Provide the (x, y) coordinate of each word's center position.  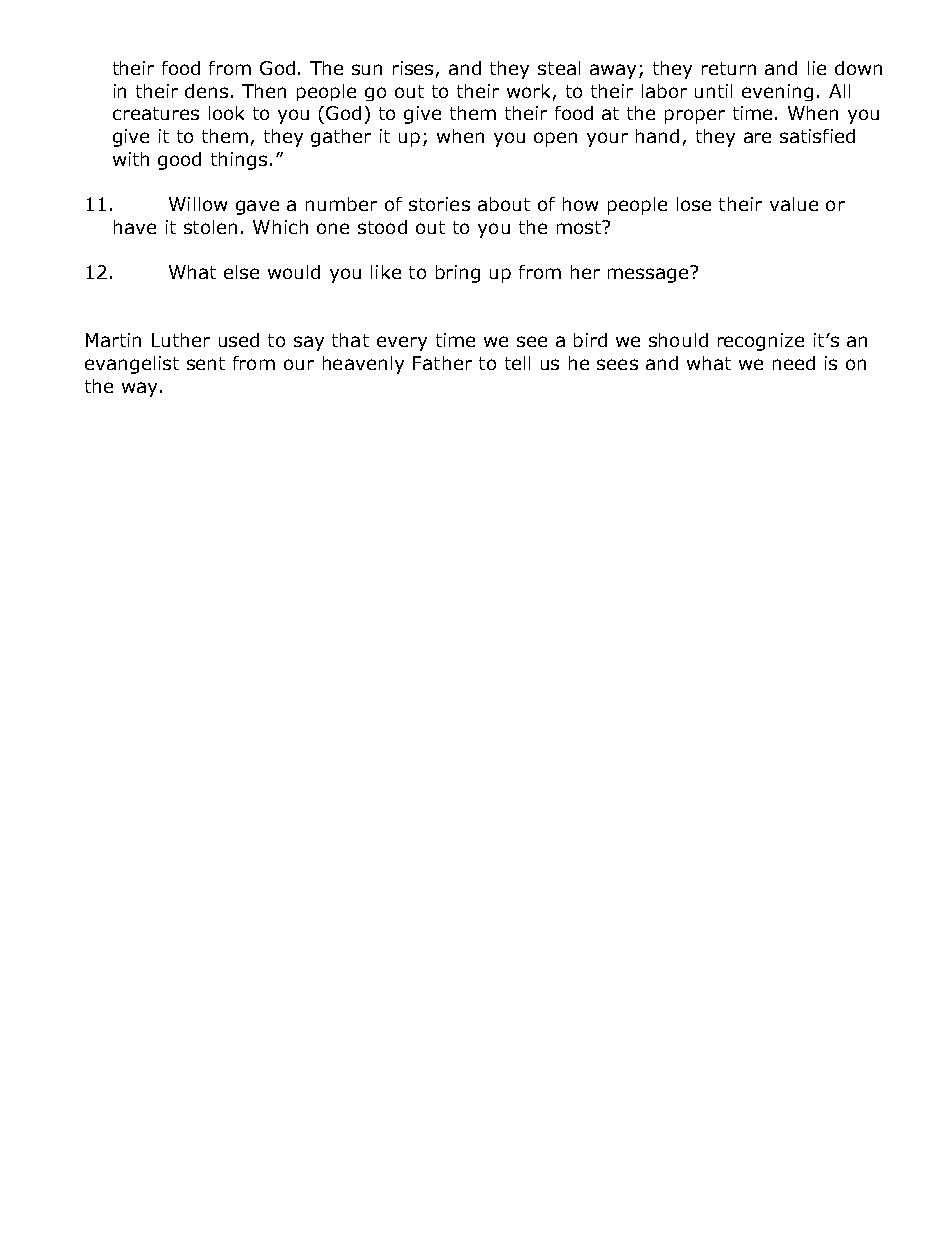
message (649, 274)
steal (559, 68)
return (729, 68)
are (757, 137)
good (179, 161)
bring (458, 274)
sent (206, 363)
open (555, 139)
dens (206, 91)
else (241, 272)
